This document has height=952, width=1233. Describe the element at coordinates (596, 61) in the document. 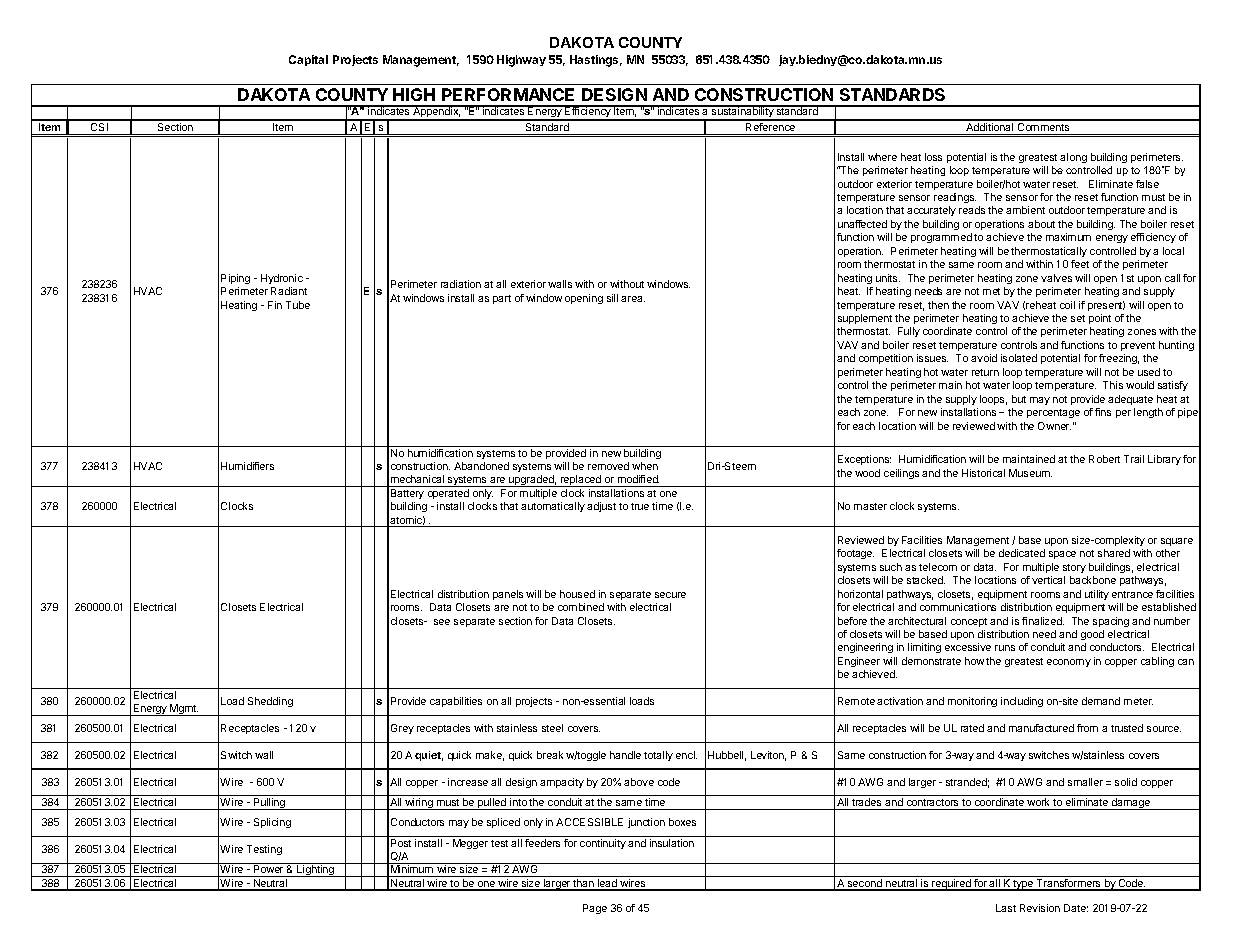

I see `Hastings` at that location.
